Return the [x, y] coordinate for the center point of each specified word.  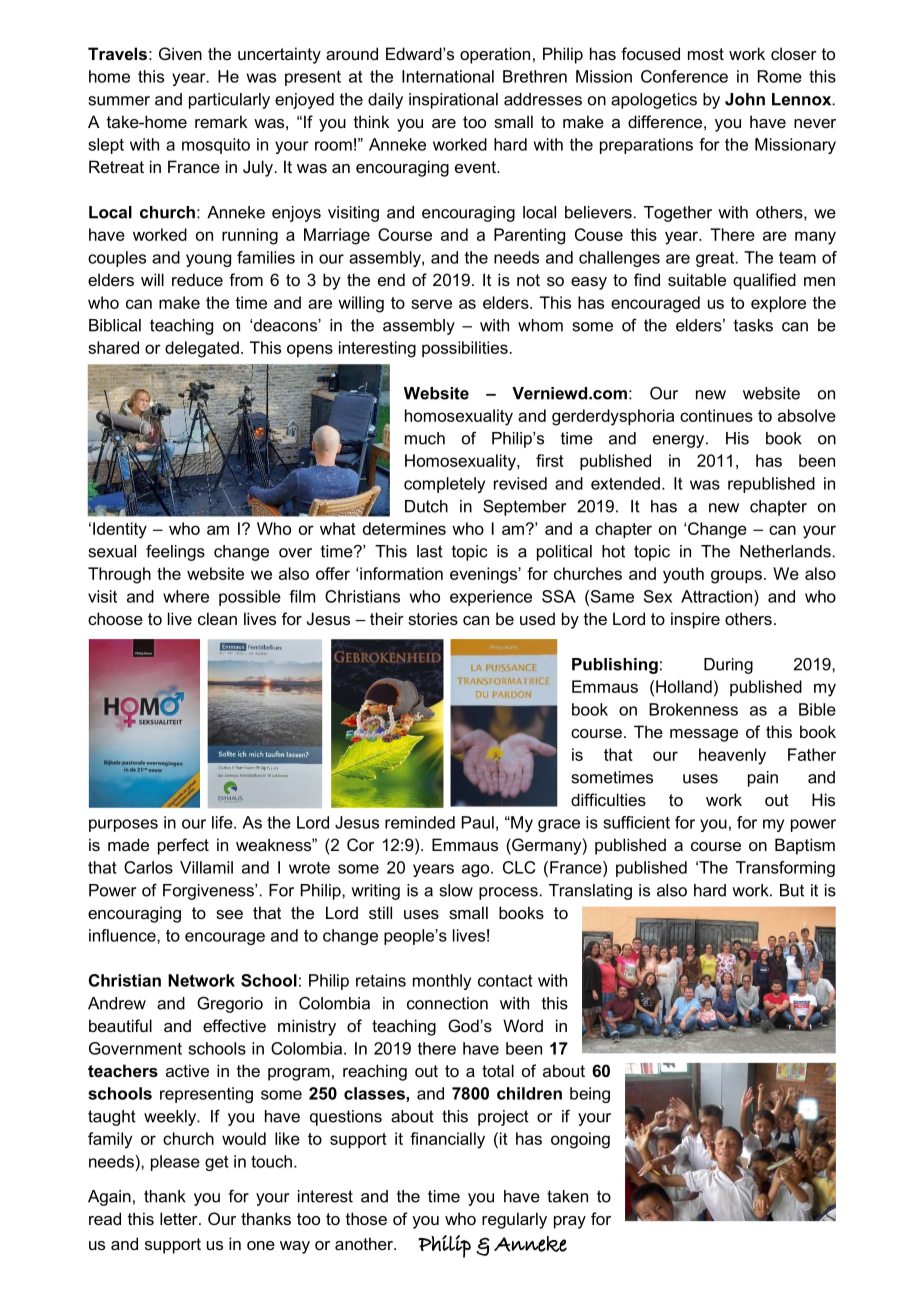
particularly [229, 101]
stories [433, 618]
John [745, 99]
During [728, 666]
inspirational [453, 101]
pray [570, 1222]
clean [217, 618]
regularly [514, 1220]
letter [180, 1218]
